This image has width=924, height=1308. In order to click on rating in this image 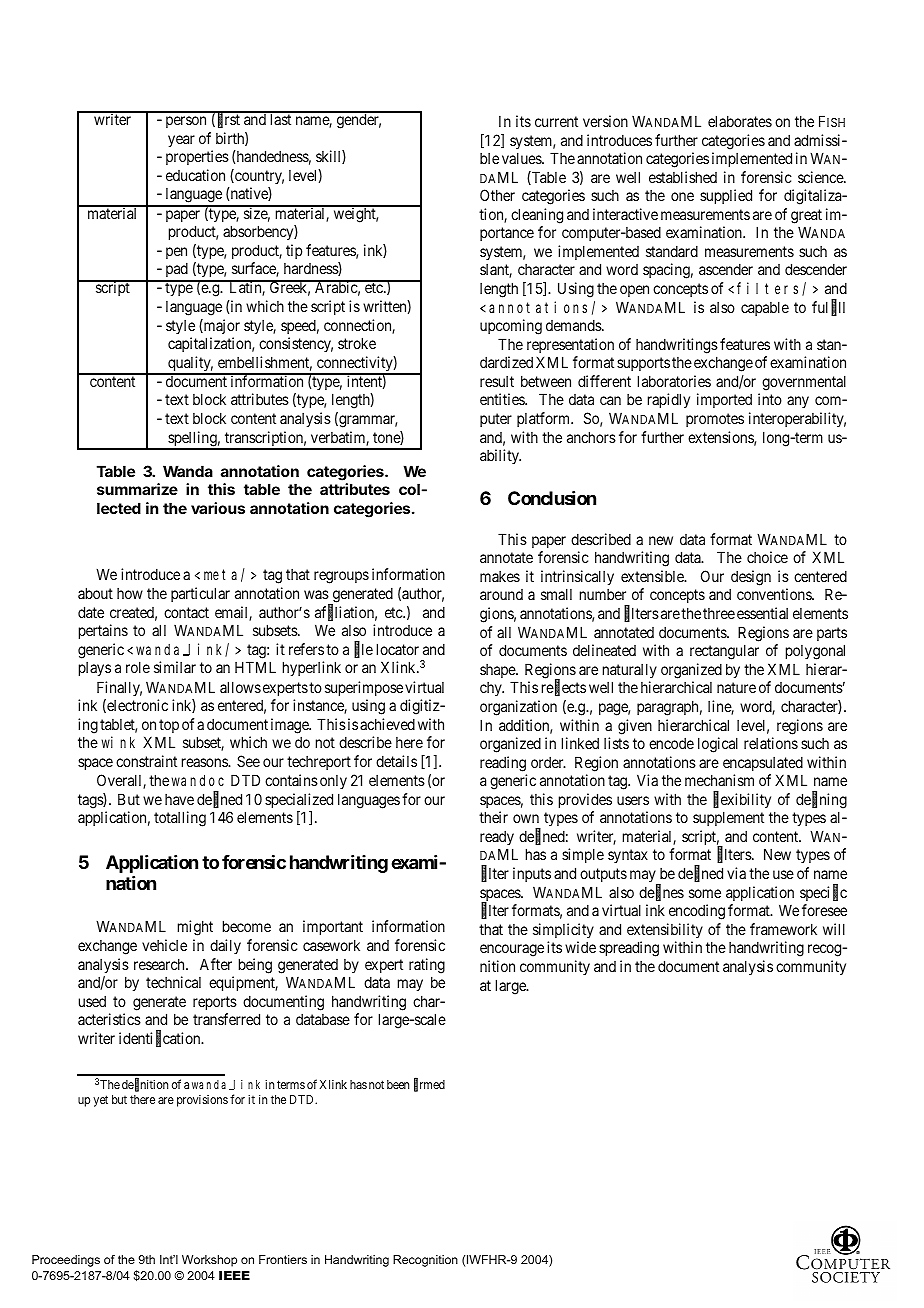, I will do `click(427, 966)`.
